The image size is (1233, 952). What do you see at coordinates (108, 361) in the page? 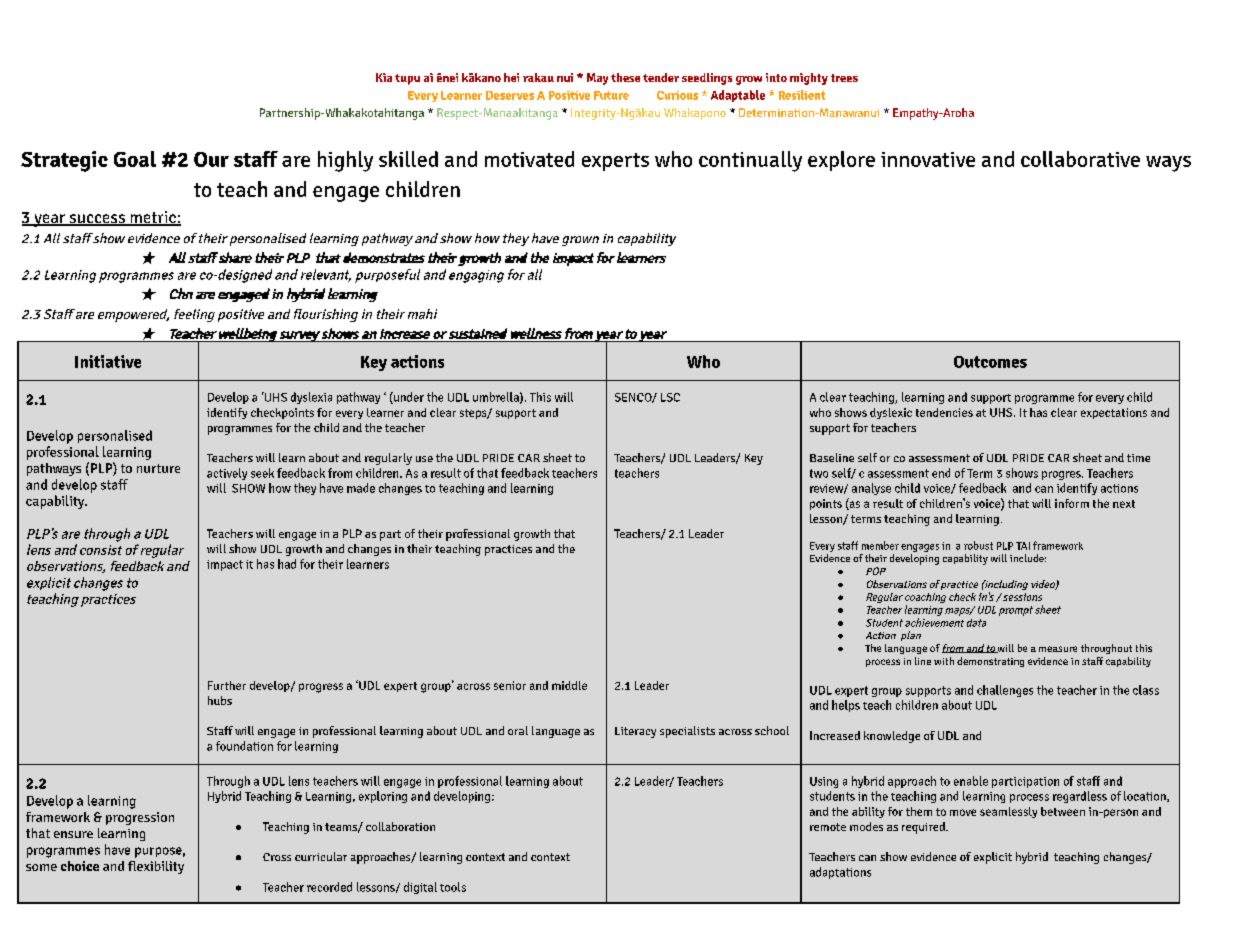
I see `Initiative` at bounding box center [108, 361].
